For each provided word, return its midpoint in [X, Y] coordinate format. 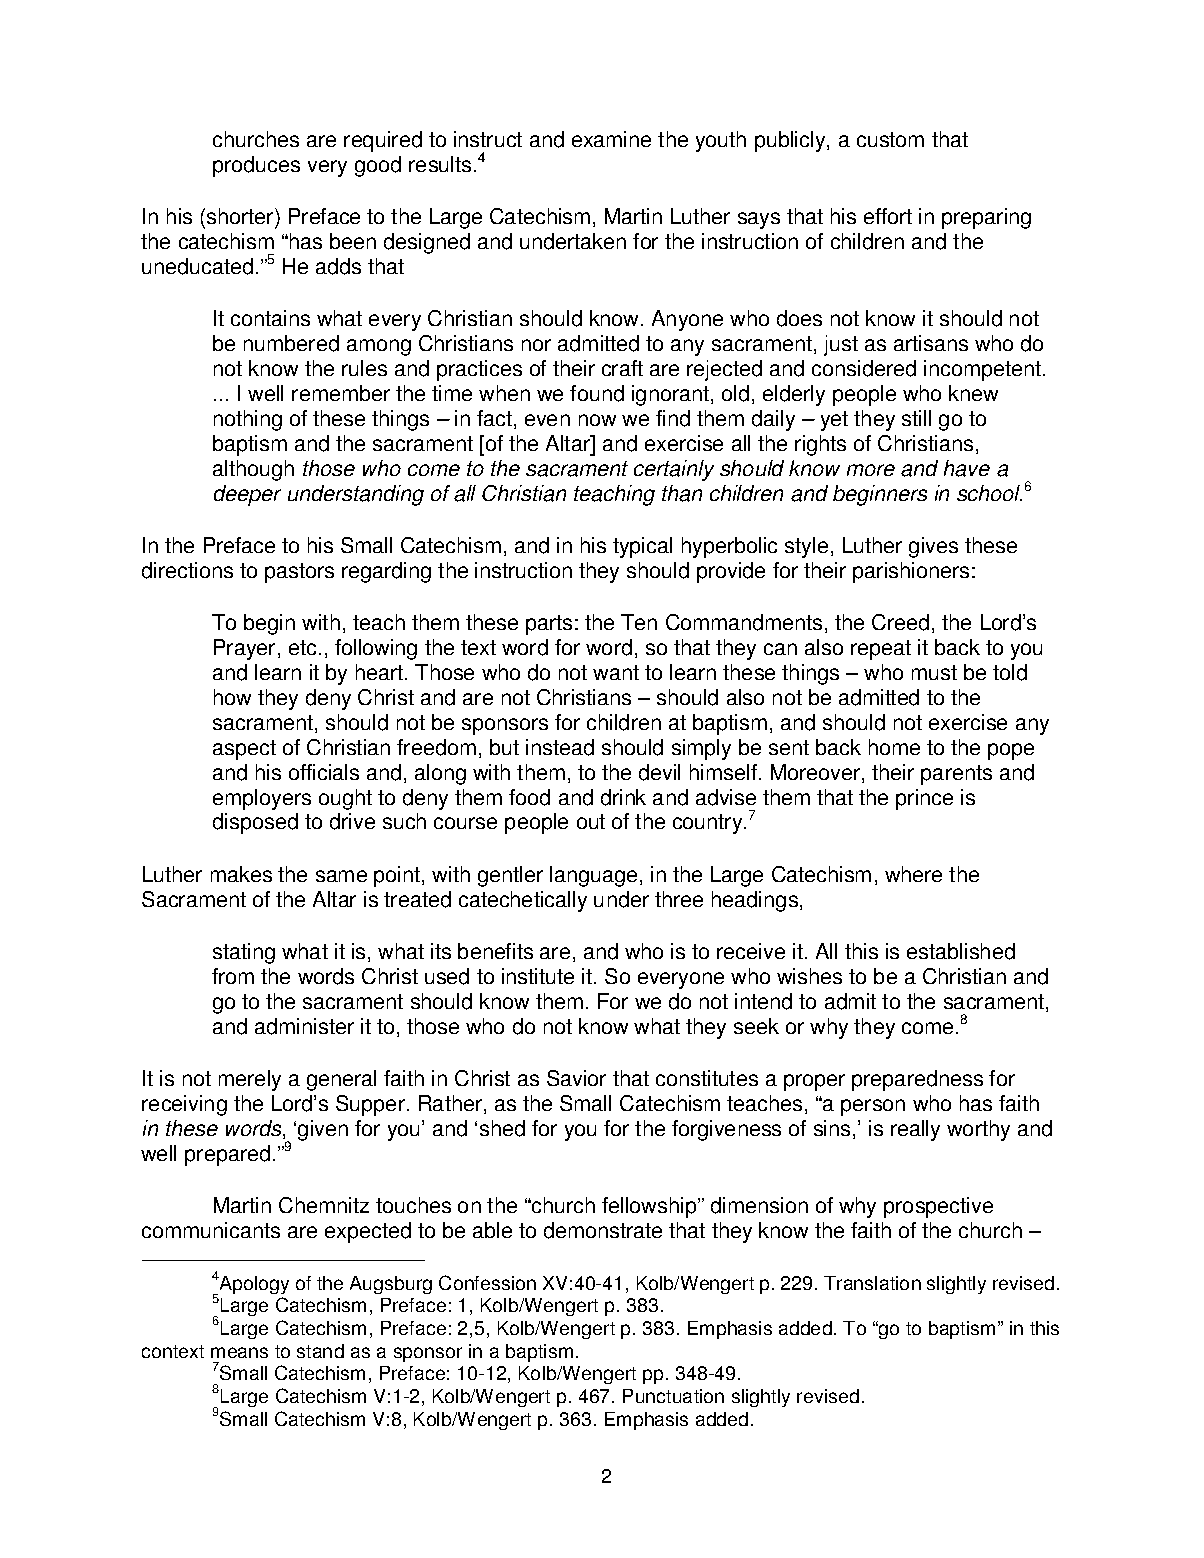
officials [324, 772]
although [253, 470]
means [239, 1352]
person [873, 1107]
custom [890, 139]
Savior [576, 1078]
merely [250, 1080]
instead [560, 747]
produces [256, 166]
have [967, 468]
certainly [674, 470]
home [894, 747]
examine [611, 139]
